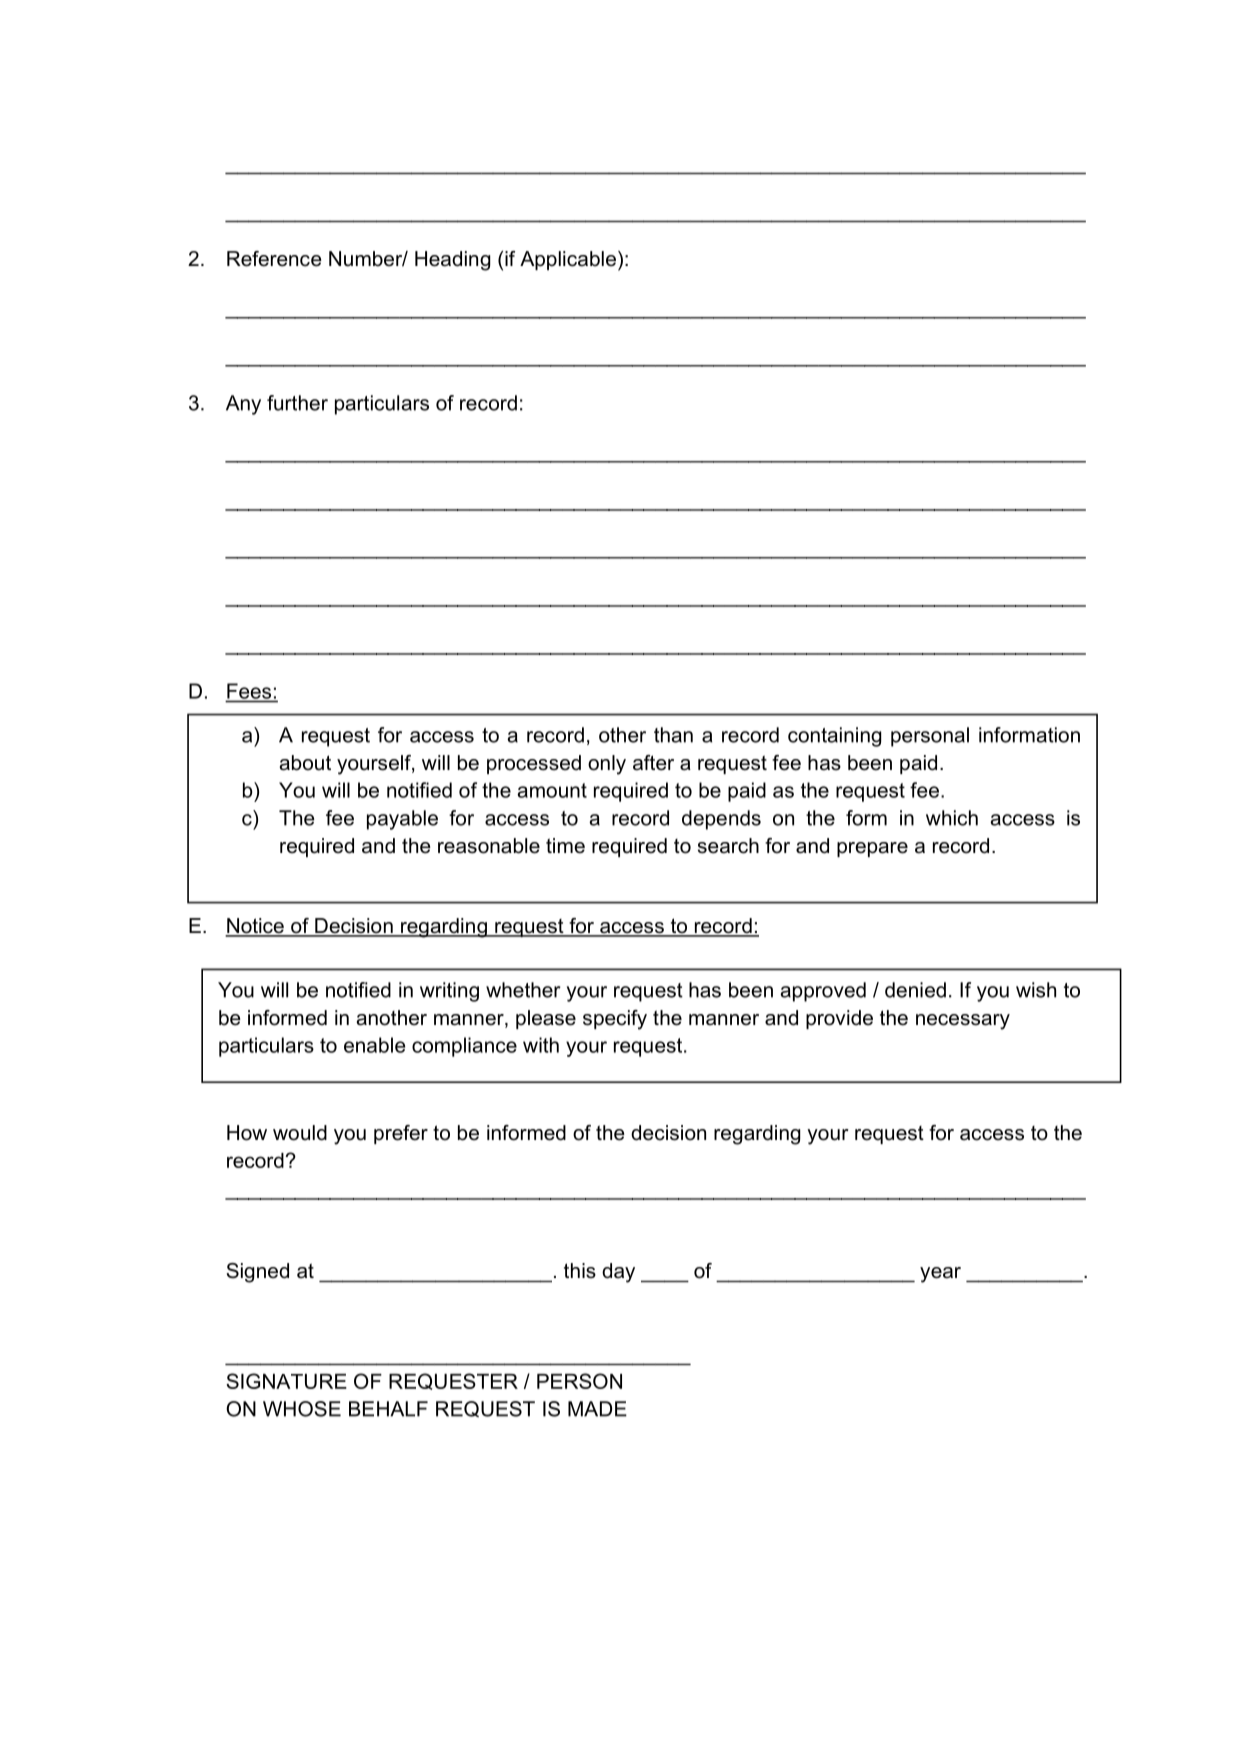 The height and width of the image is (1759, 1244). Describe the element at coordinates (940, 1275) in the image. I see `year` at that location.
